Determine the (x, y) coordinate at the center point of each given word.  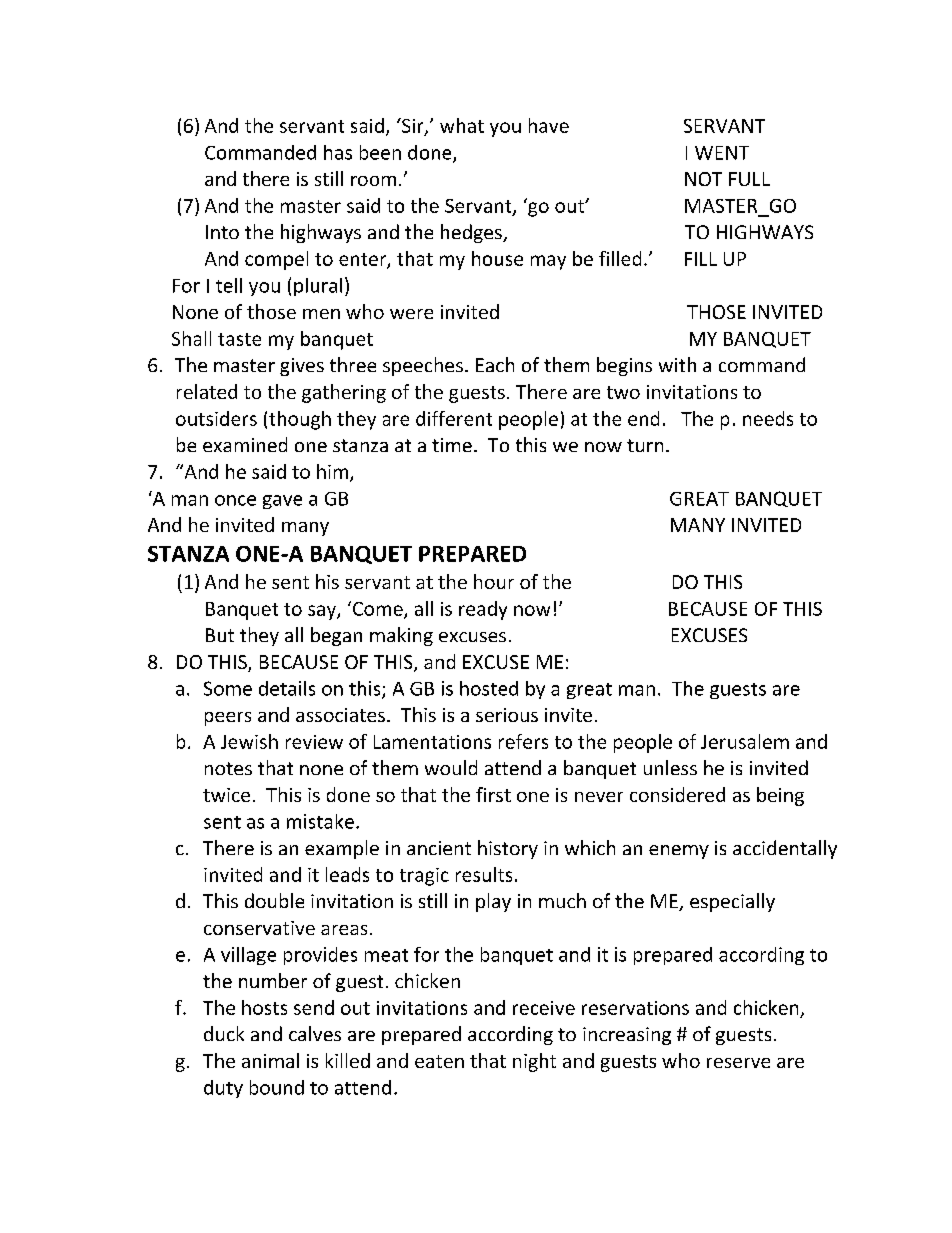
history (508, 849)
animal (270, 1060)
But (220, 635)
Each (495, 364)
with (677, 364)
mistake (320, 821)
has (338, 152)
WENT (722, 153)
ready (483, 610)
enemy (679, 852)
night (534, 1062)
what (462, 125)
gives (302, 367)
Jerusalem (745, 741)
